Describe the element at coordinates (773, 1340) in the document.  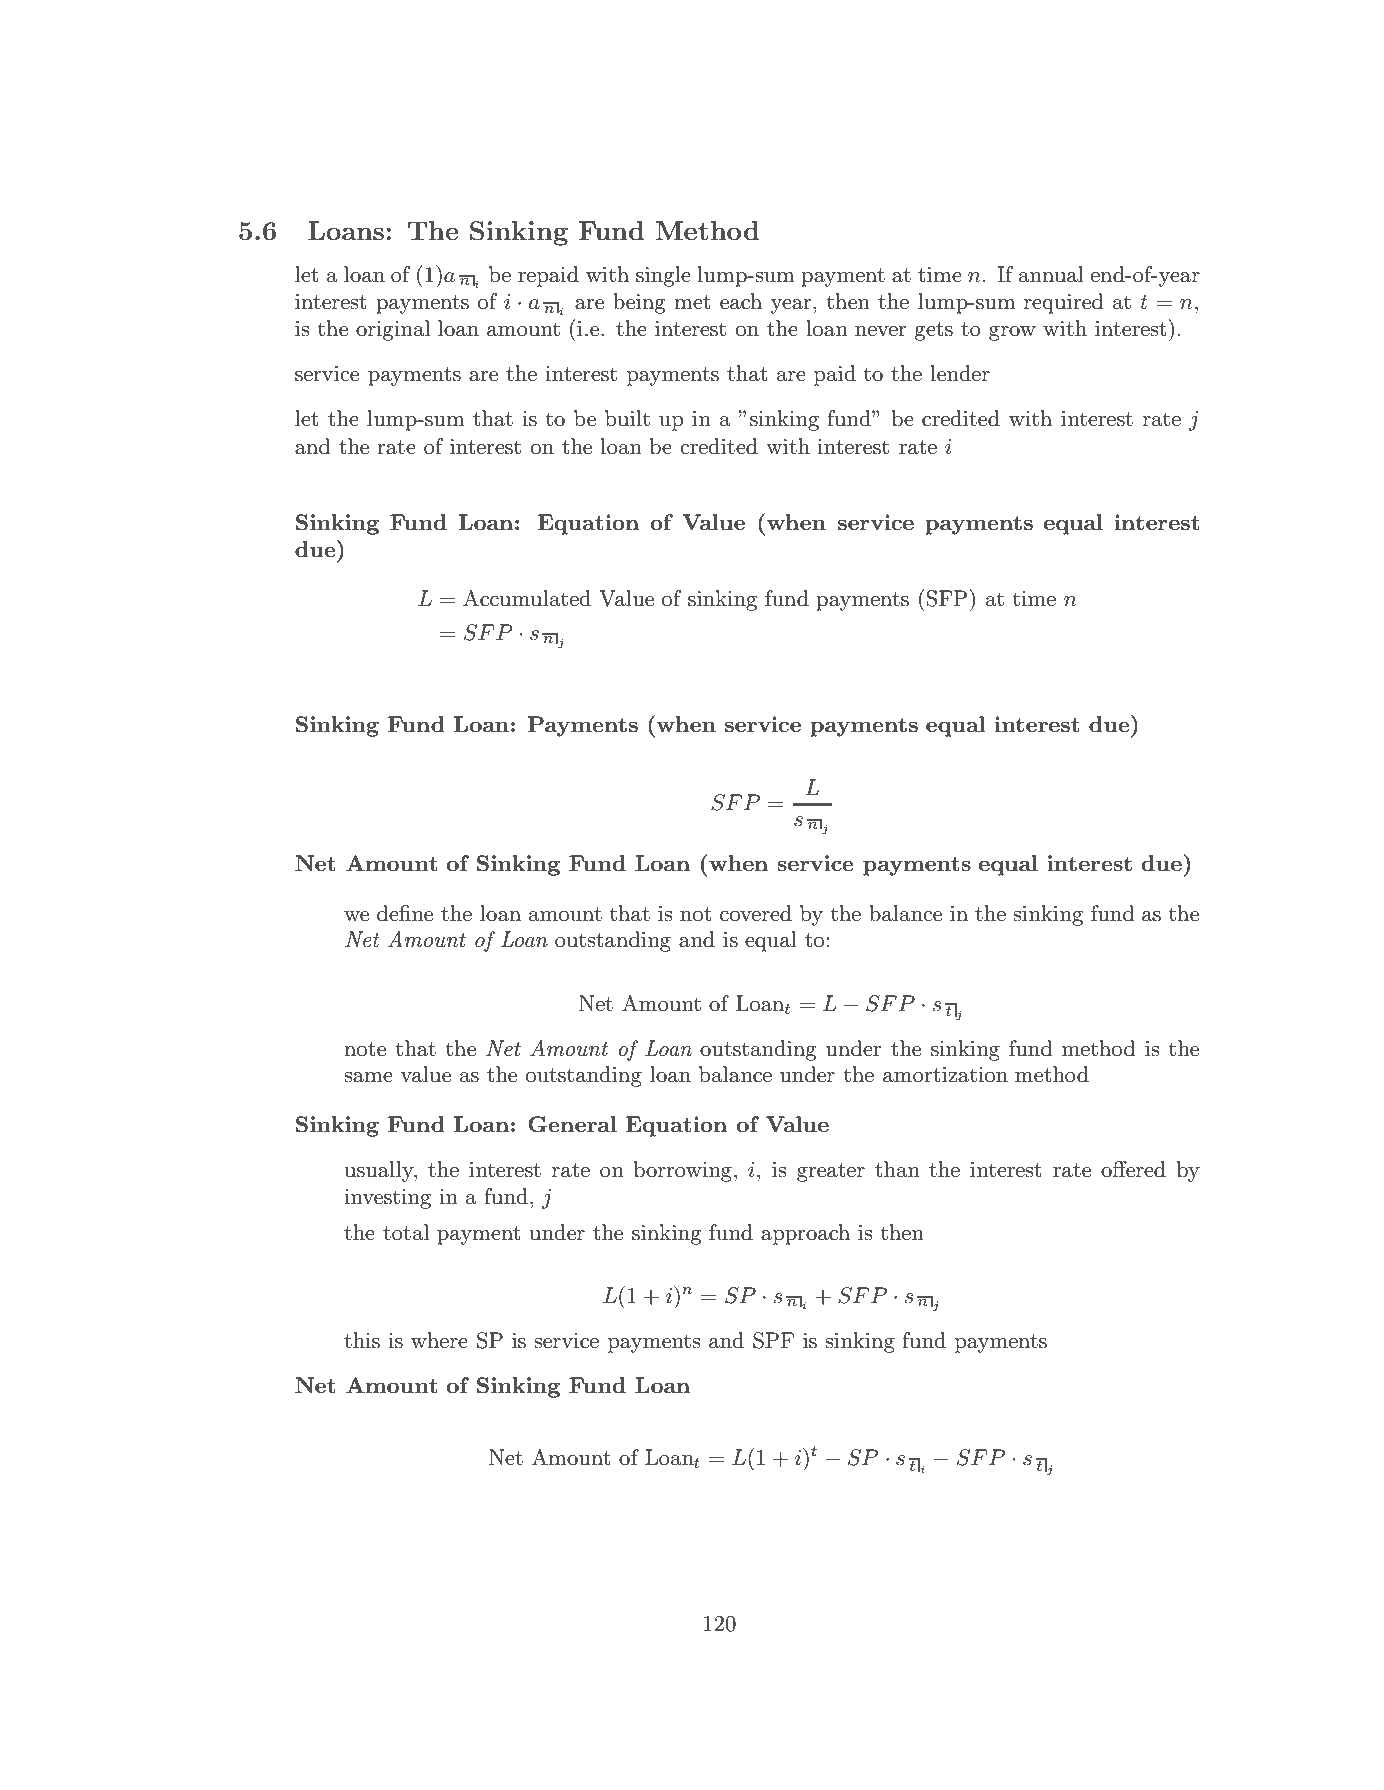
I see `SPF` at that location.
